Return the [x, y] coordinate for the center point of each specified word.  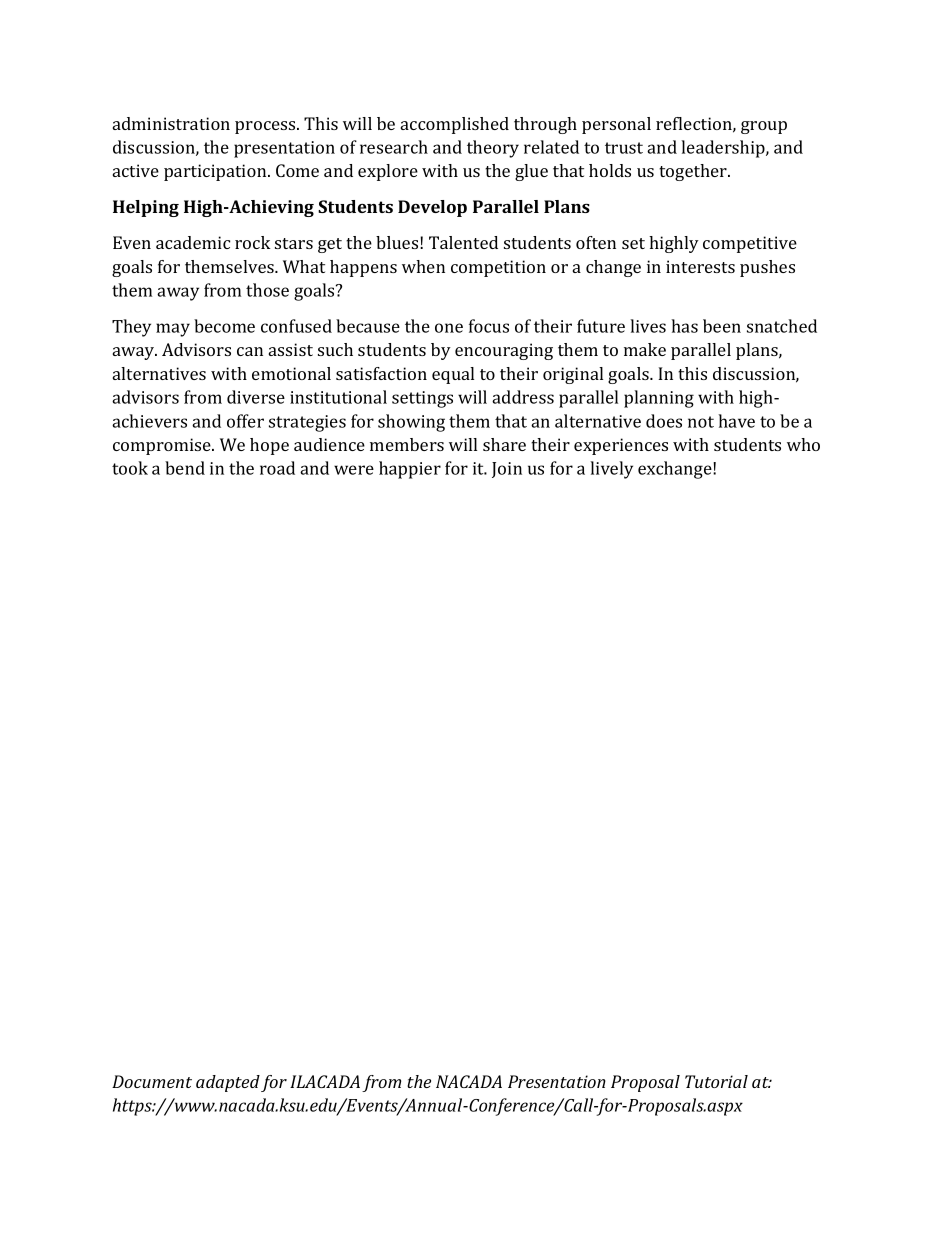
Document [152, 1081]
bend [185, 468]
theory [493, 149]
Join [507, 470]
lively [611, 470]
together [694, 172]
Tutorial [716, 1081]
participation [216, 172]
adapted [228, 1083]
